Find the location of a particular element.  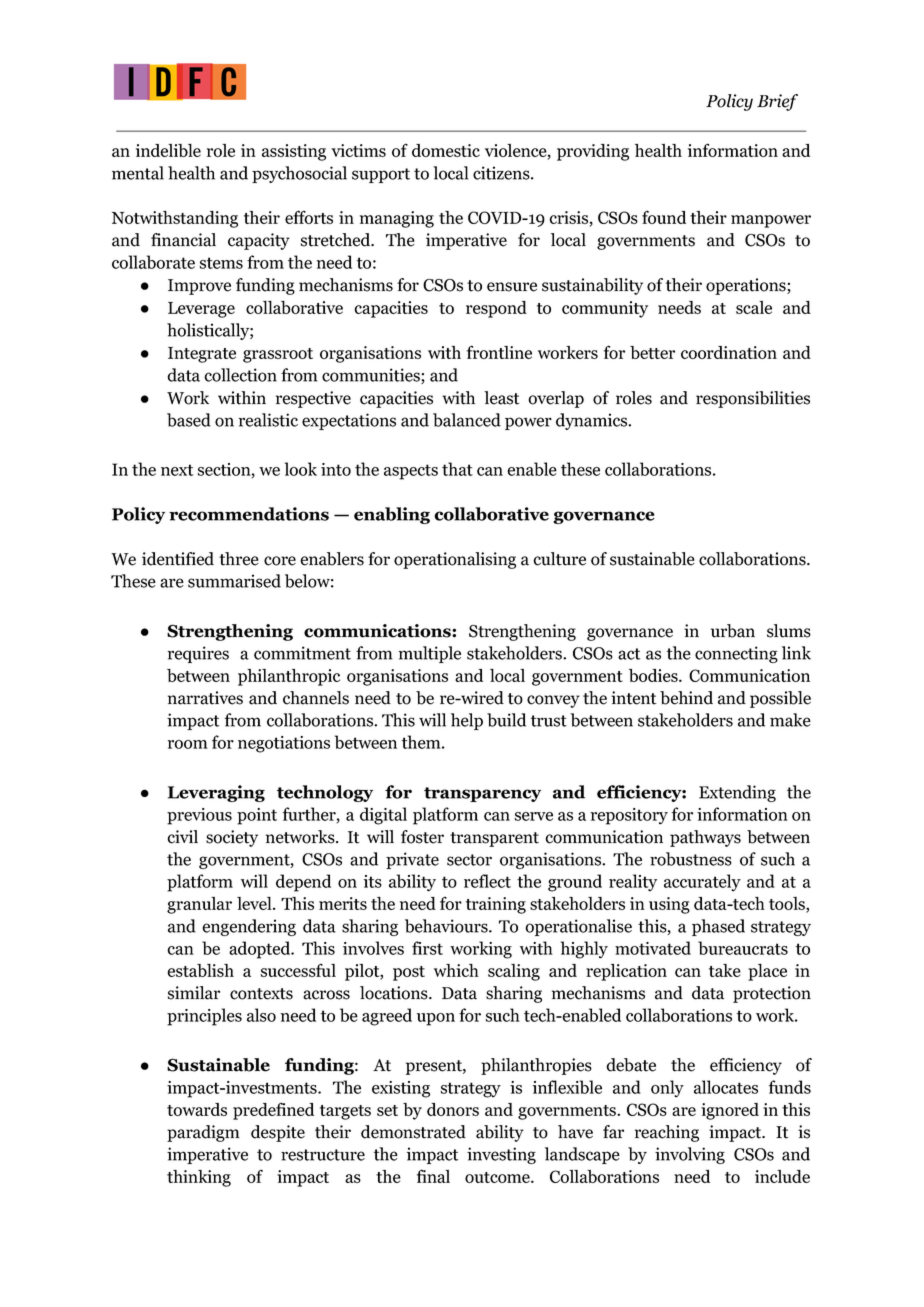

that is located at coordinates (457, 469).
